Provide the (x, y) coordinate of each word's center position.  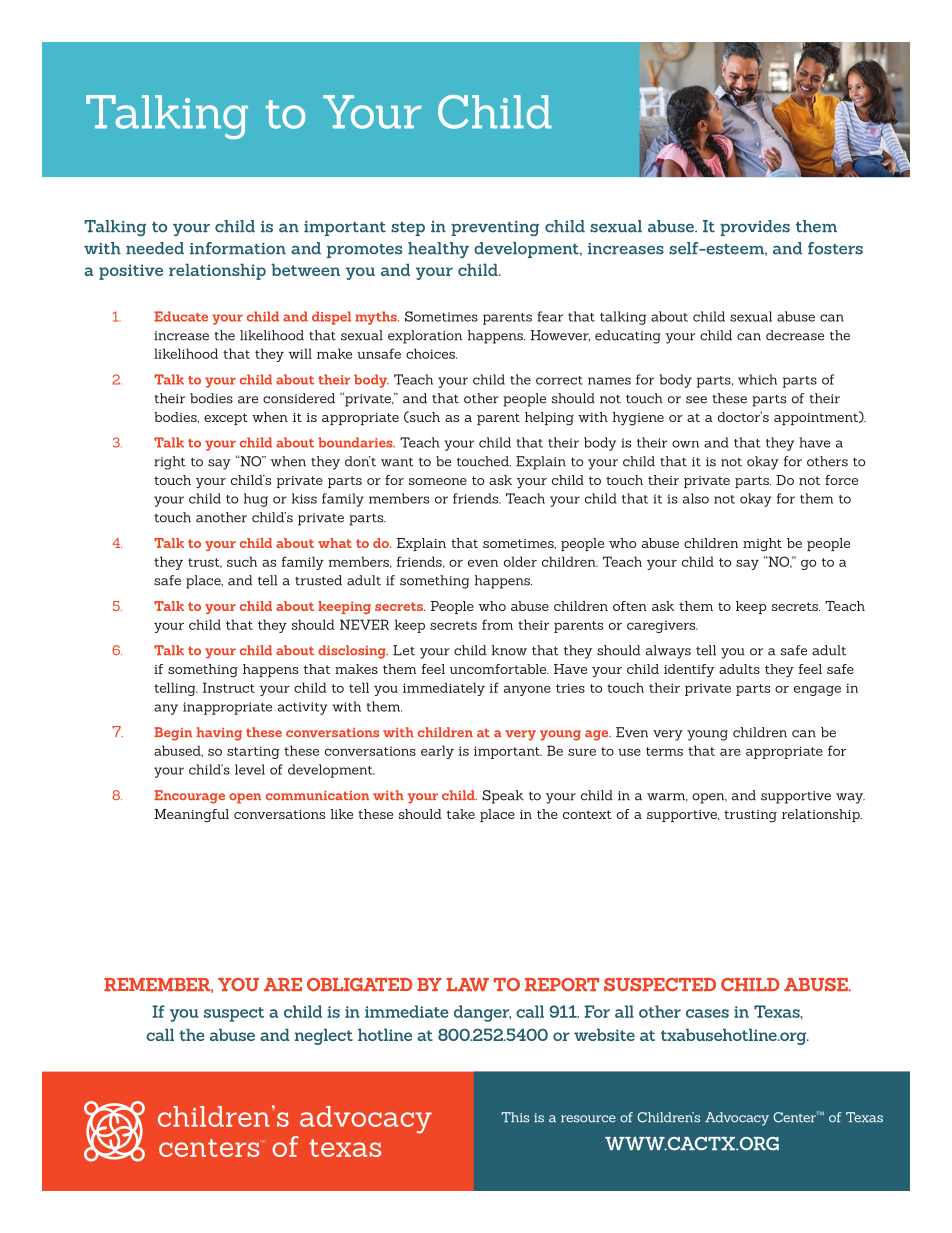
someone (438, 481)
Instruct (229, 687)
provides (755, 228)
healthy (438, 250)
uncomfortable (499, 669)
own (685, 444)
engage (817, 690)
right (170, 463)
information (238, 248)
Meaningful (191, 816)
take (461, 814)
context (587, 814)
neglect (324, 1036)
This (515, 1117)
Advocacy (737, 1119)
